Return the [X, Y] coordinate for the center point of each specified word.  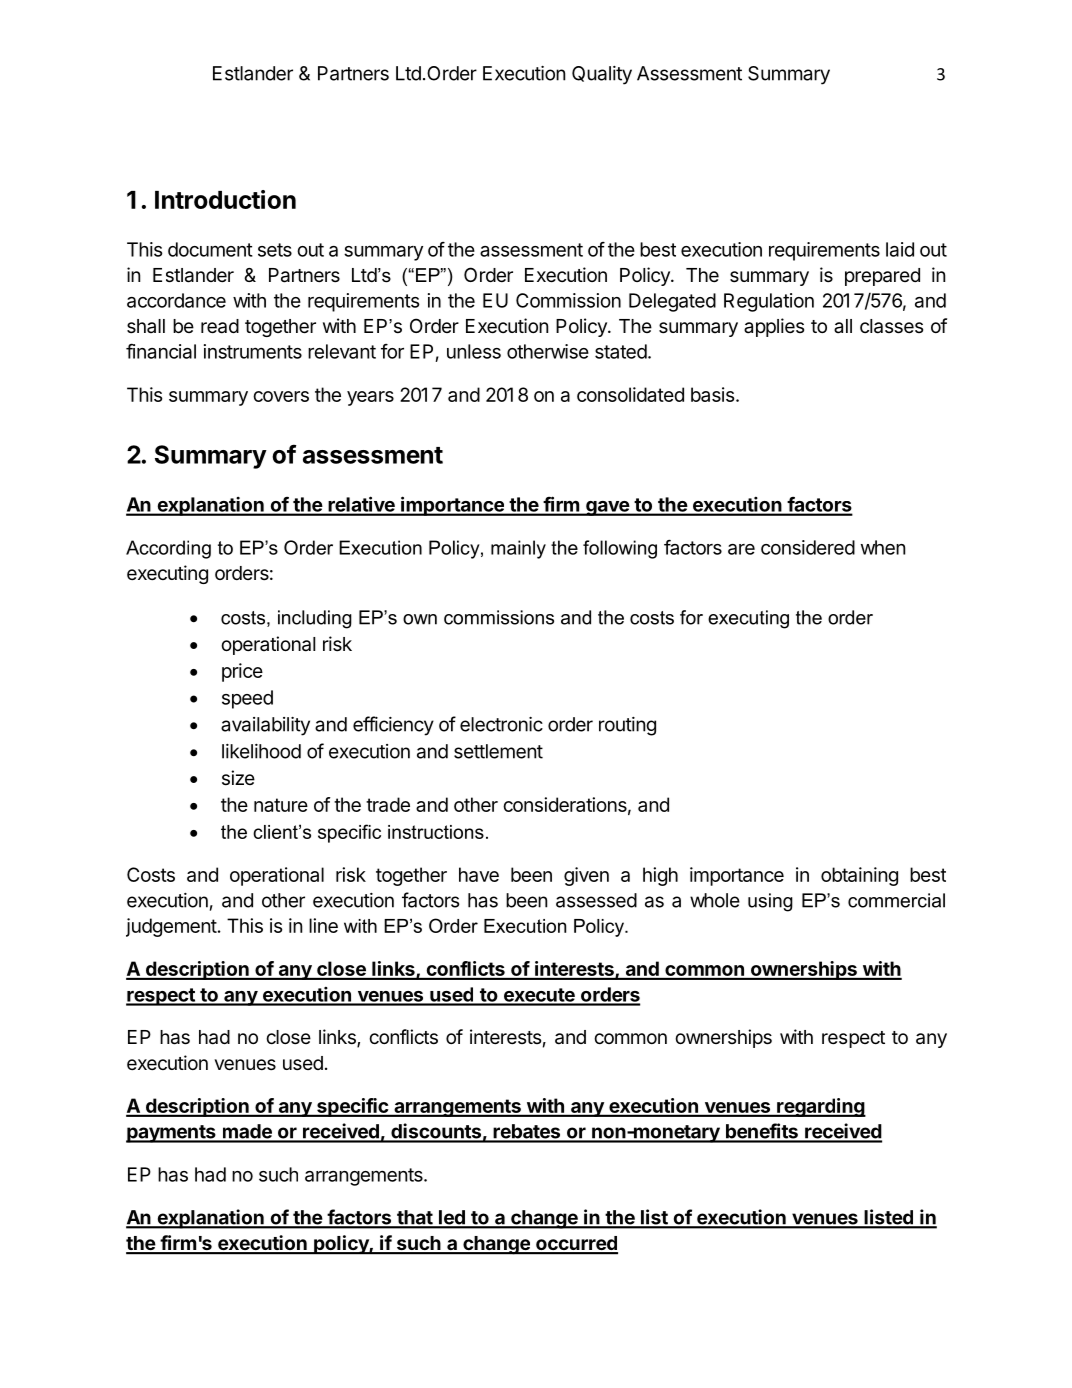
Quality [602, 75]
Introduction [225, 199]
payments [172, 1134]
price [242, 672]
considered [808, 547]
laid [900, 249]
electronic [501, 724]
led [452, 1218]
